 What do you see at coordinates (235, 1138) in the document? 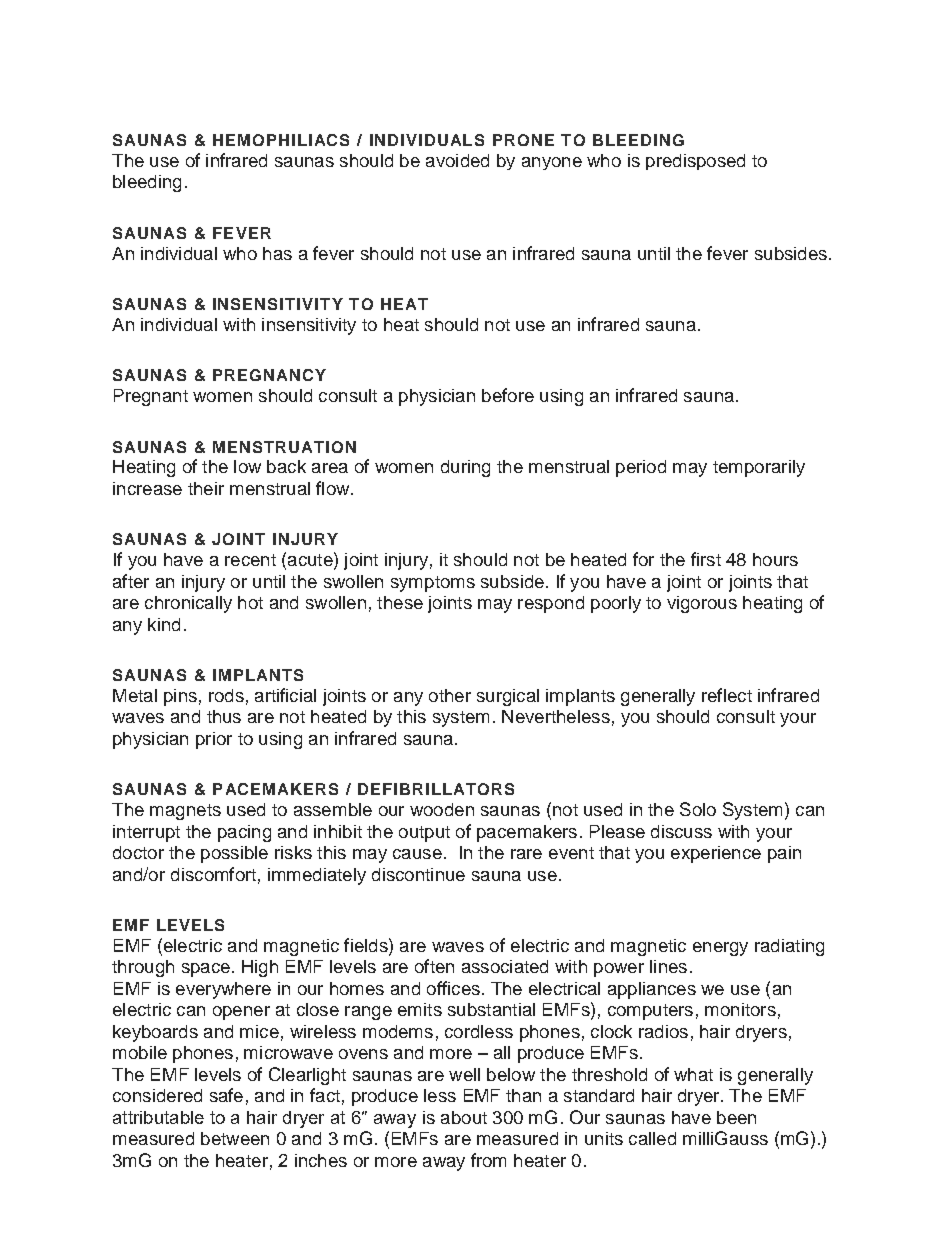
I see `between` at bounding box center [235, 1138].
